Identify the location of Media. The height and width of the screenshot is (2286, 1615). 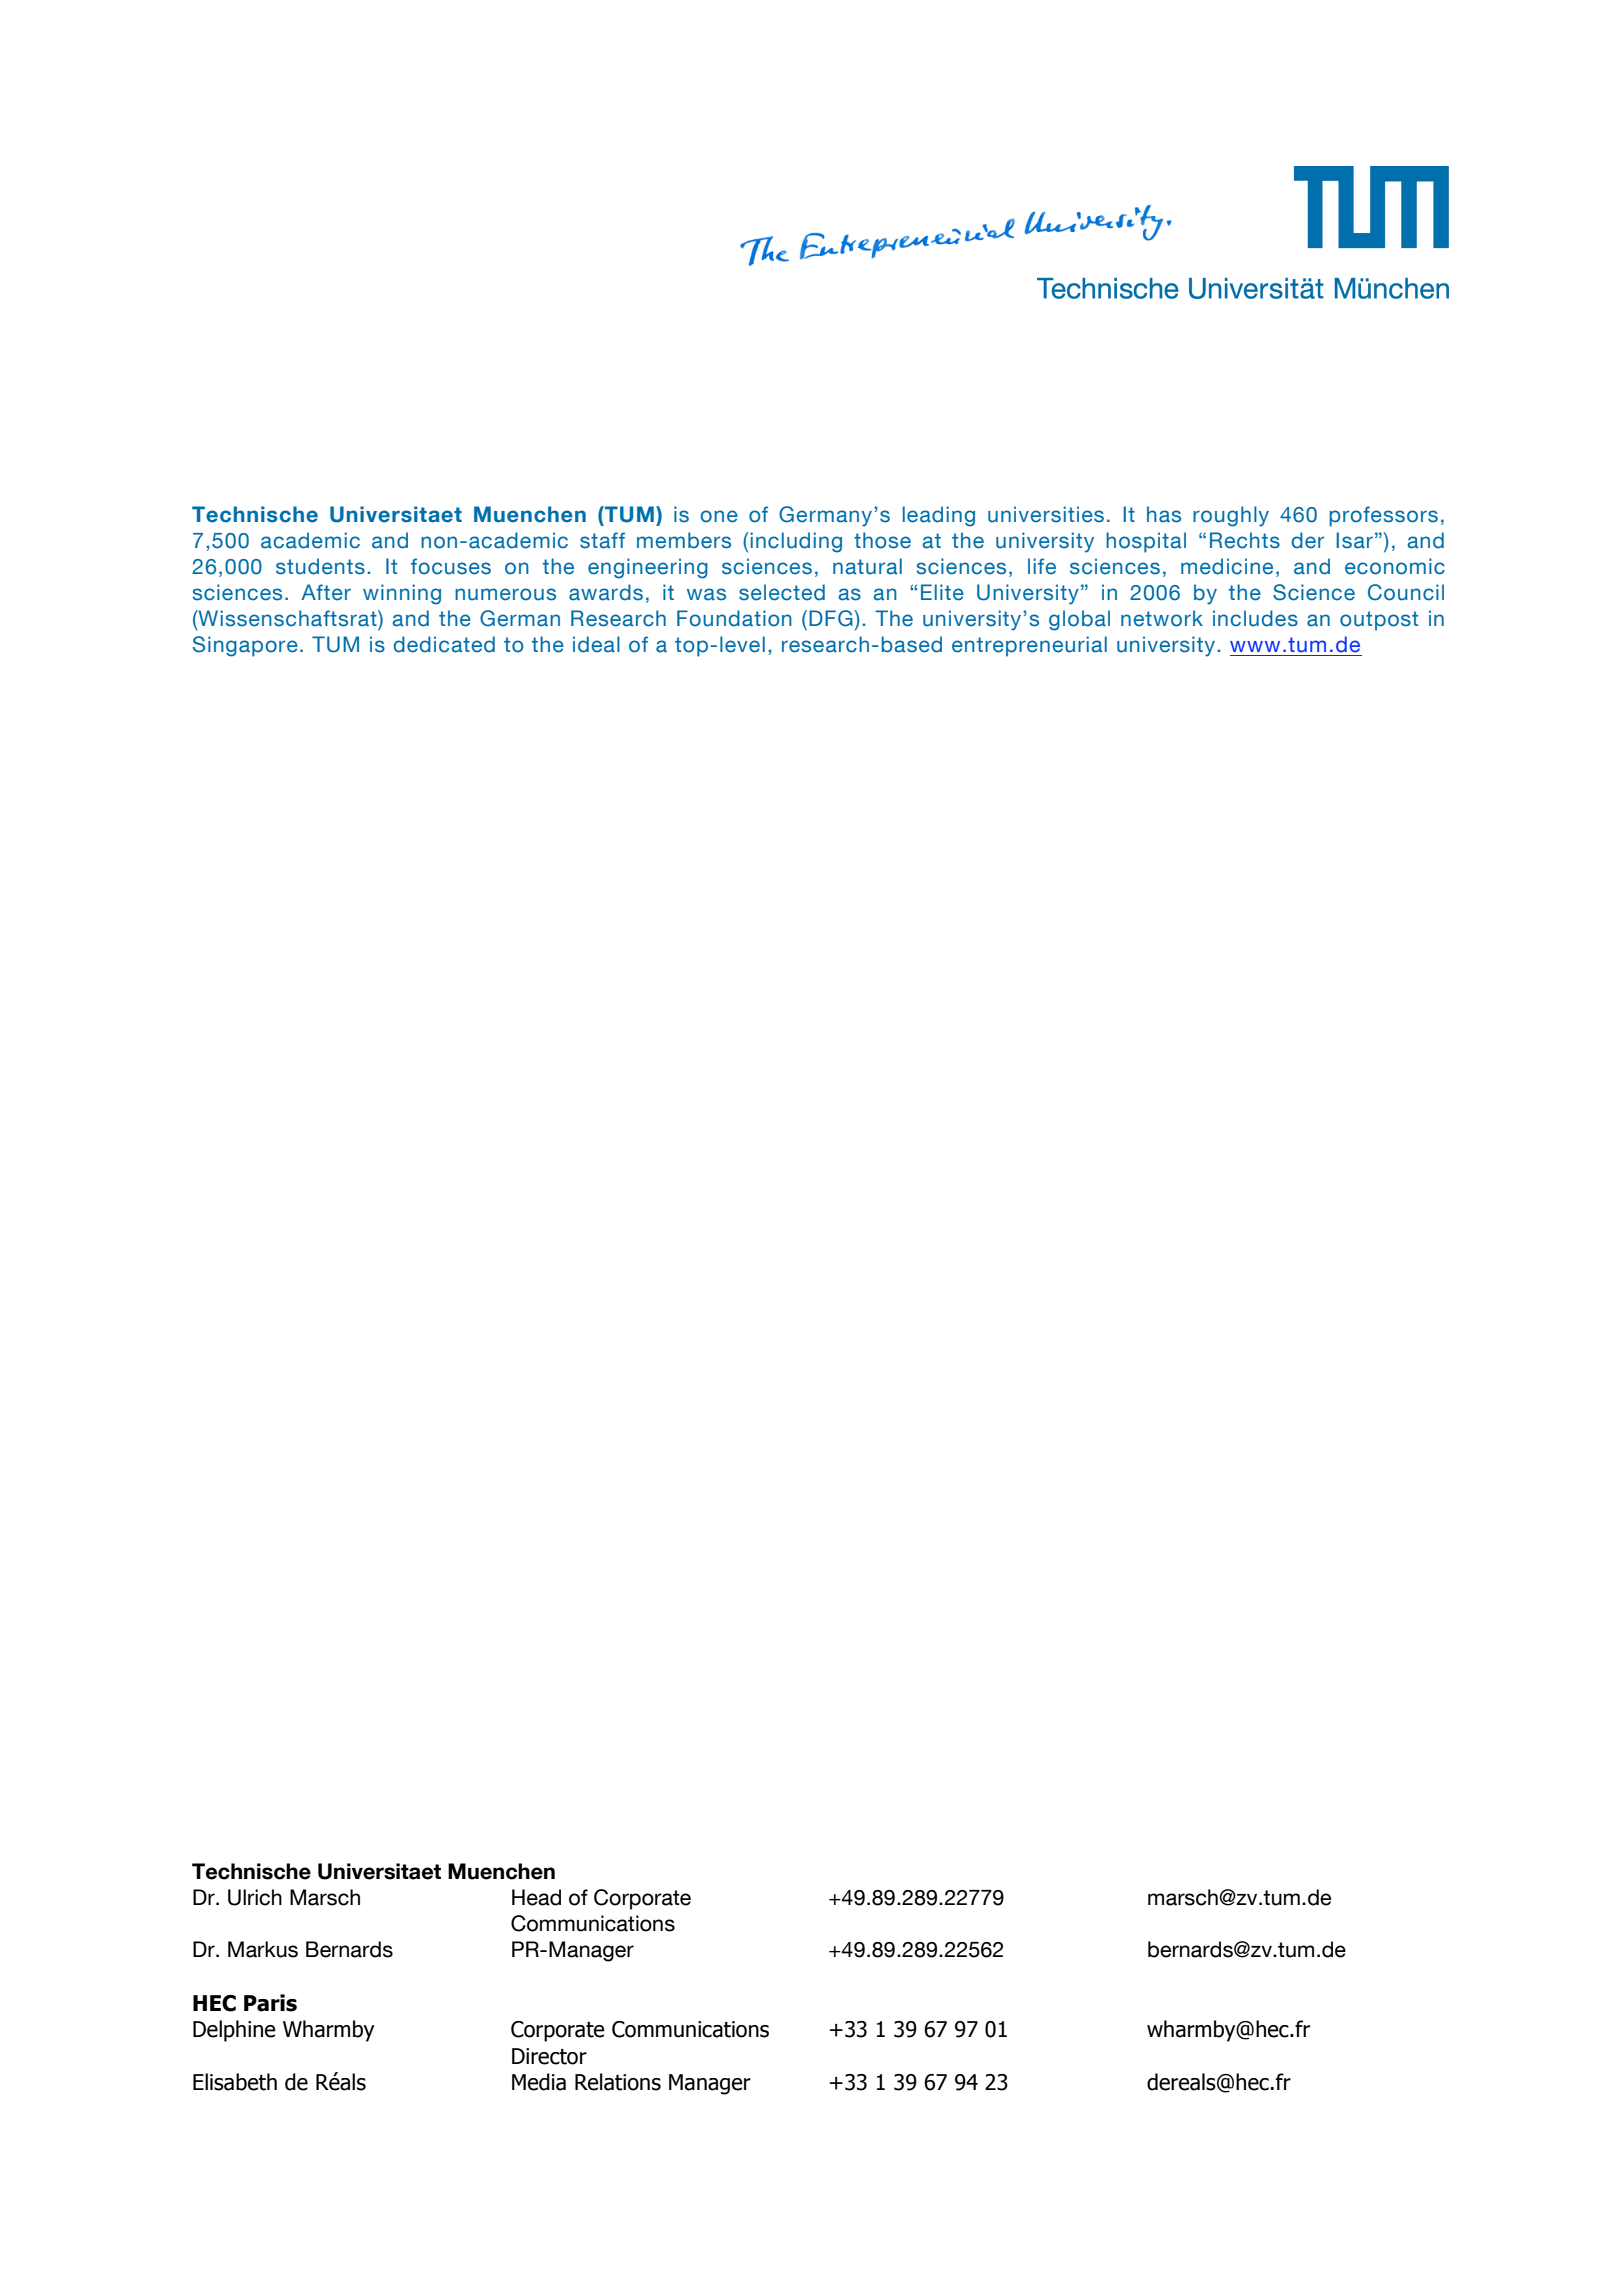
(539, 2082).
